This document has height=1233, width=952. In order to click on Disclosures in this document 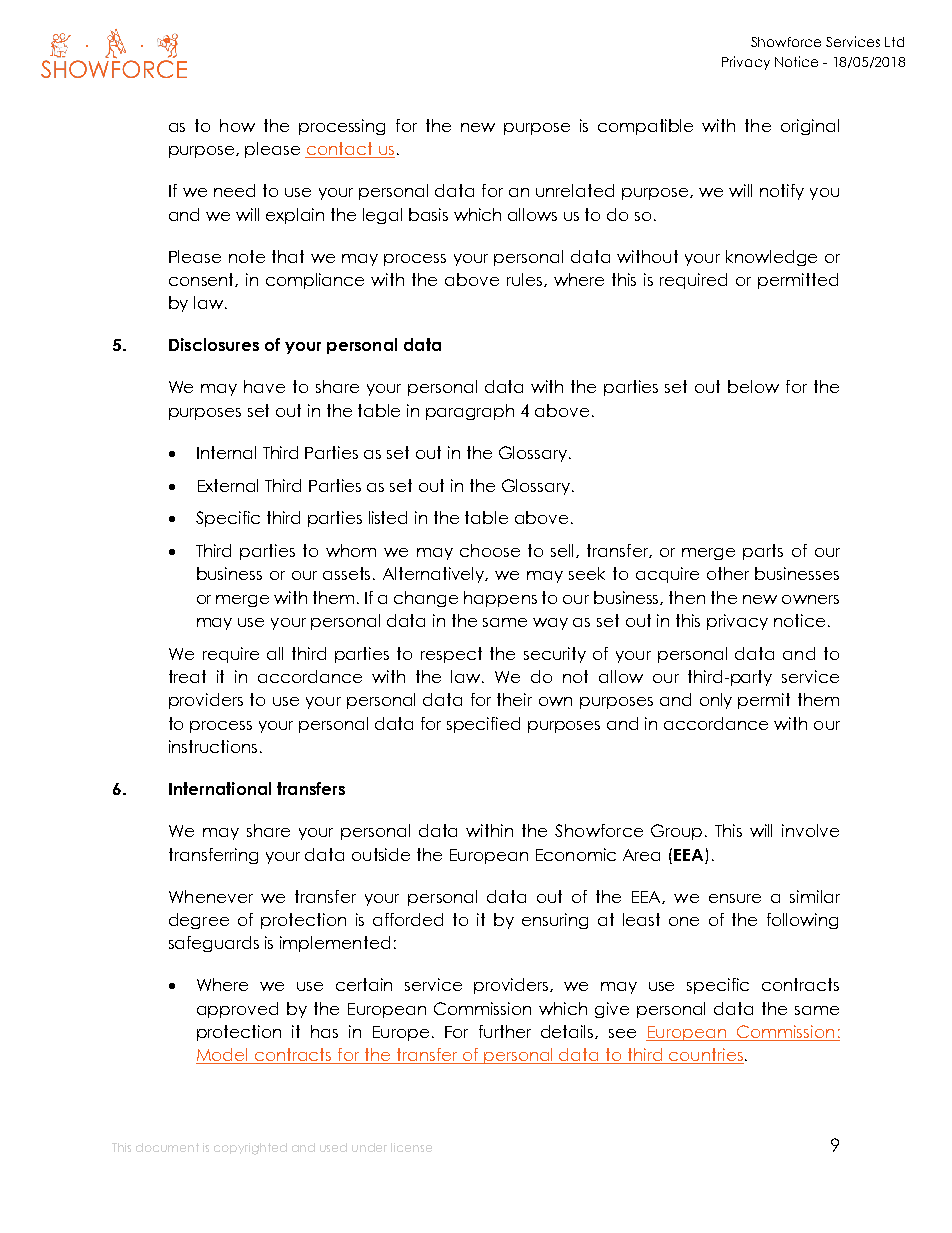, I will do `click(214, 344)`.
